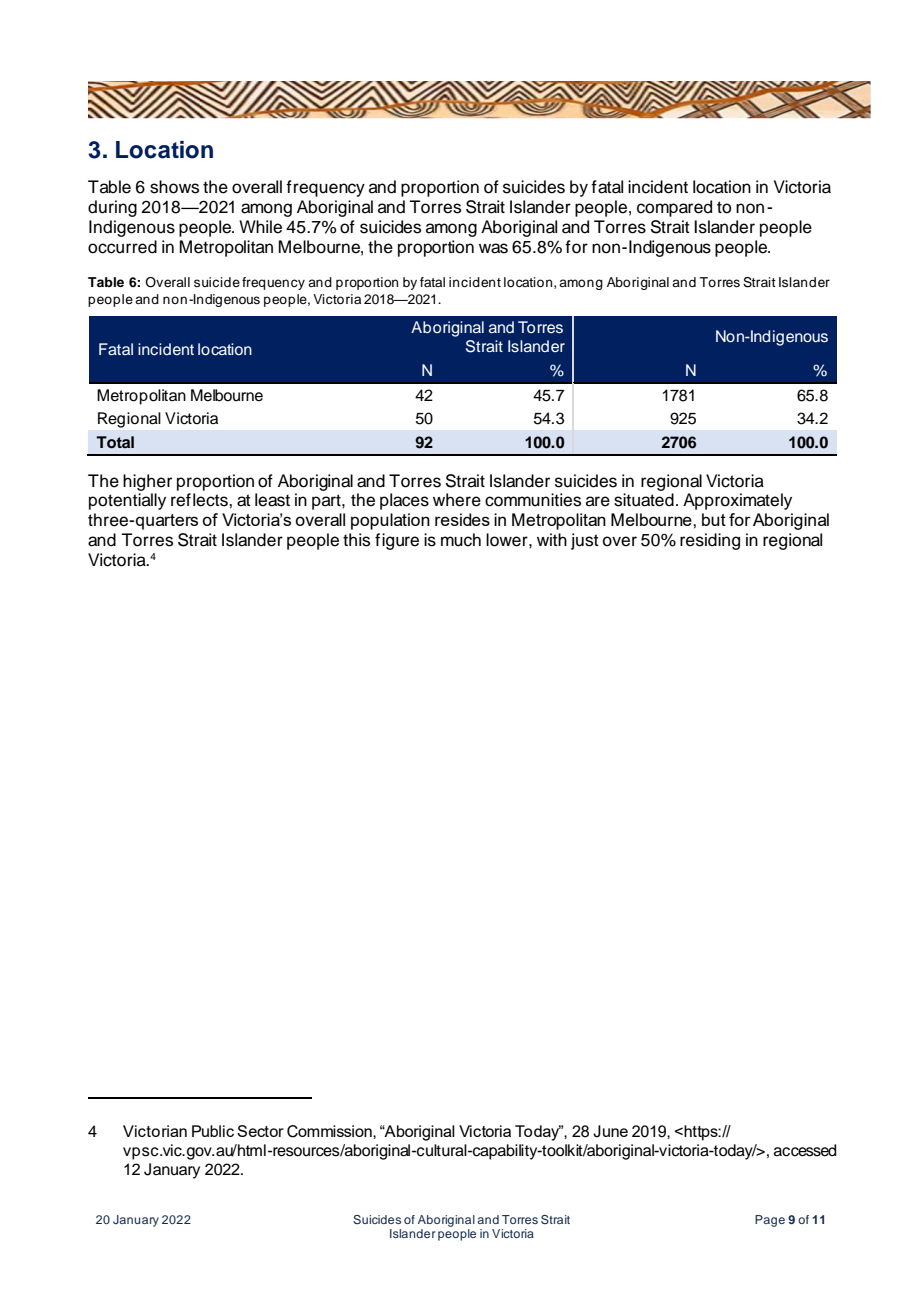 The image size is (924, 1309). What do you see at coordinates (737, 501) in the image?
I see `Approximately` at bounding box center [737, 501].
